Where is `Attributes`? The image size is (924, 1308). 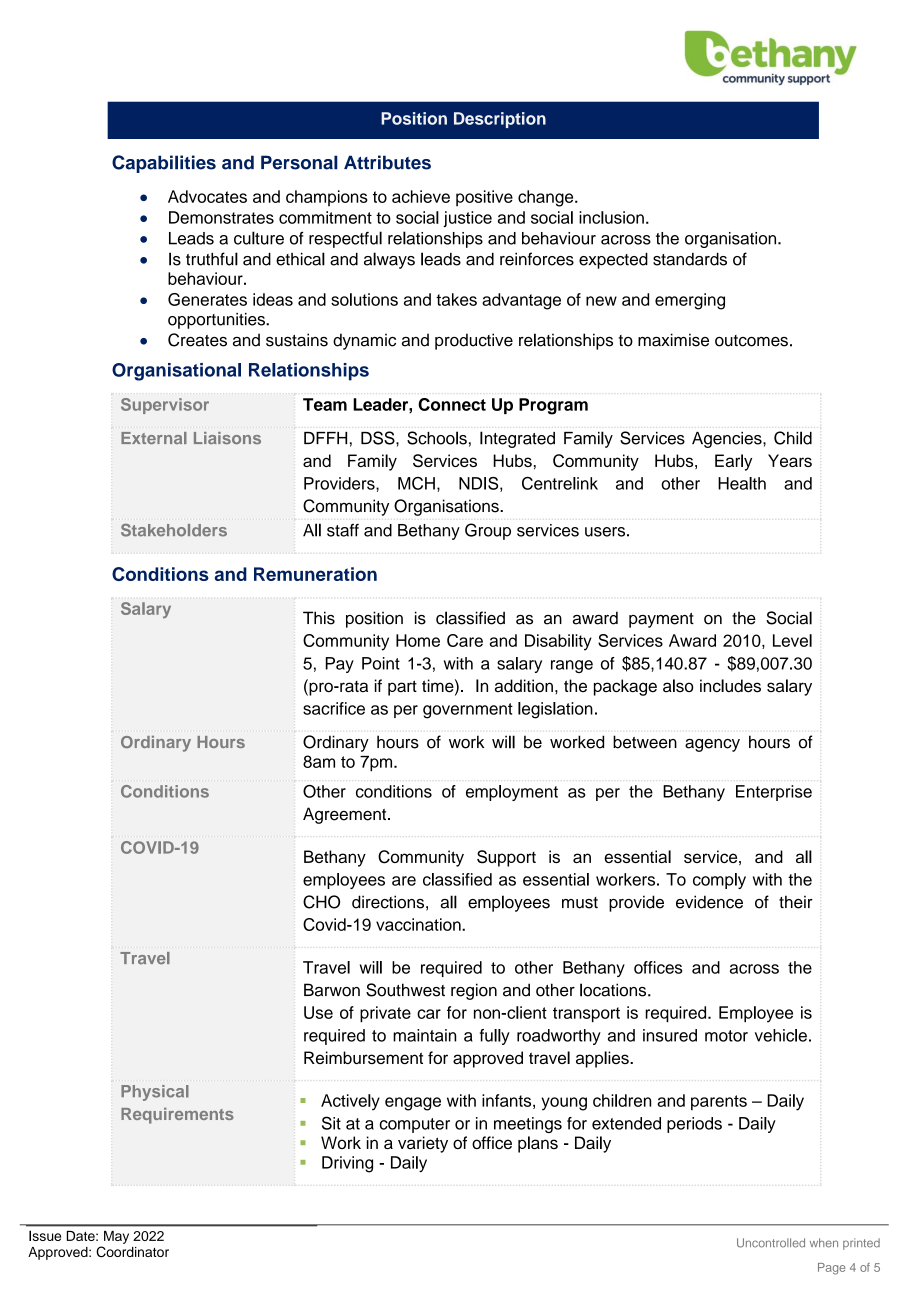 Attributes is located at coordinates (387, 162).
